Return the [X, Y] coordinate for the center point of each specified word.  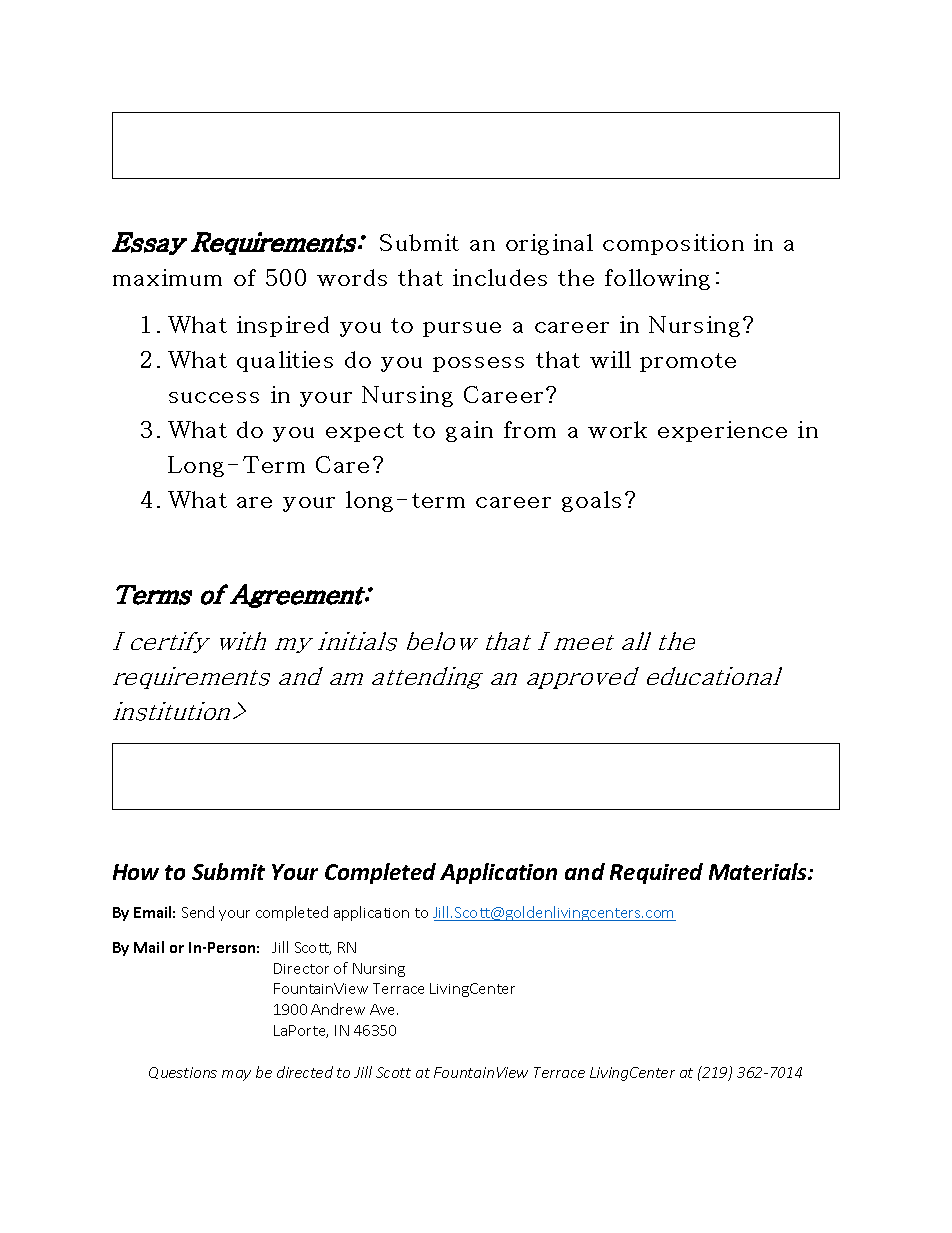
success [214, 397]
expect [365, 432]
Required [656, 873]
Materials [759, 871]
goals [591, 501]
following [657, 279]
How [136, 872]
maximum [167, 277]
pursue [462, 329]
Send [198, 912]
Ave [384, 1009]
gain [469, 431]
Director [301, 968]
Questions [183, 1073]
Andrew [338, 1009]
